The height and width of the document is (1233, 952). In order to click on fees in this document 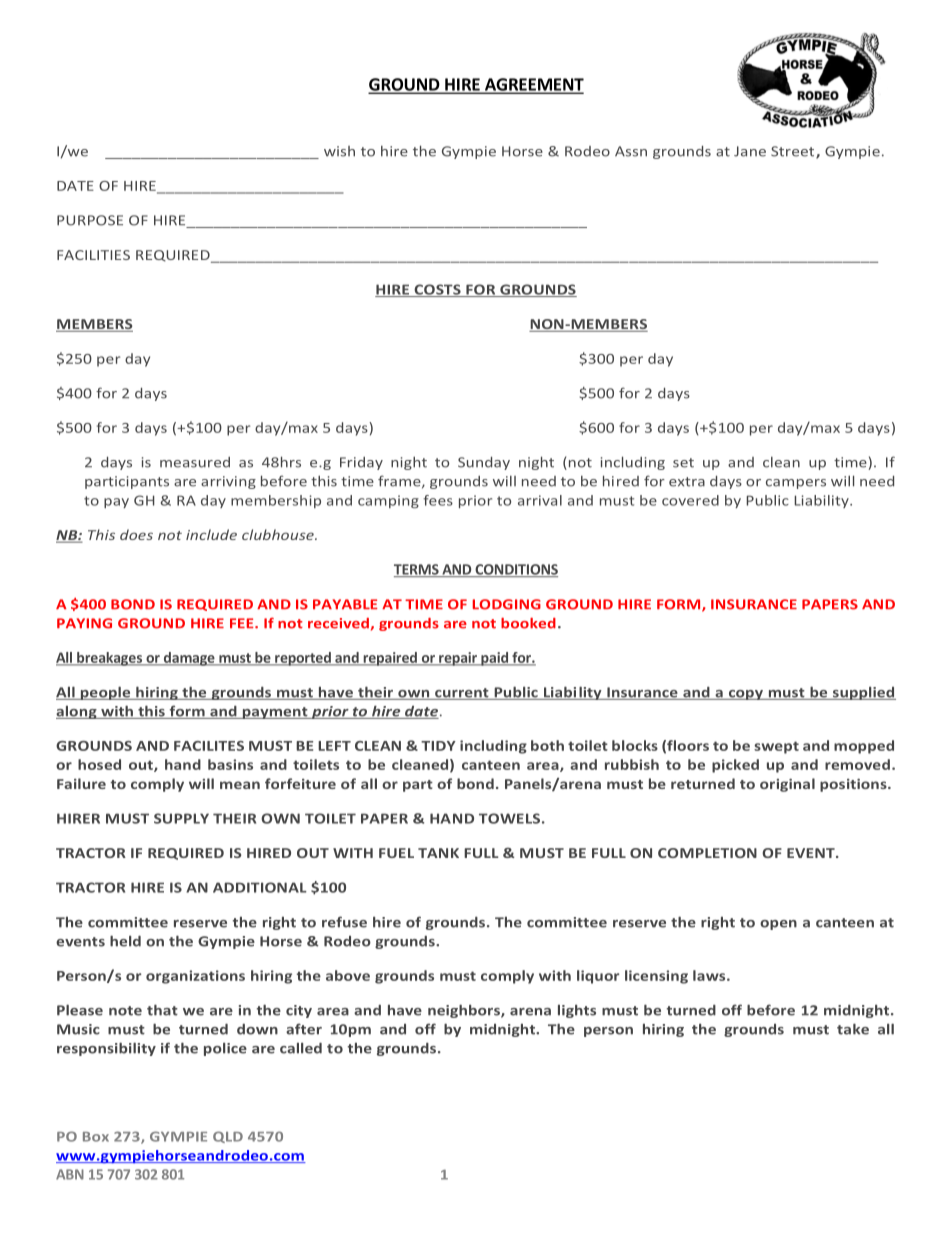, I will do `click(438, 500)`.
